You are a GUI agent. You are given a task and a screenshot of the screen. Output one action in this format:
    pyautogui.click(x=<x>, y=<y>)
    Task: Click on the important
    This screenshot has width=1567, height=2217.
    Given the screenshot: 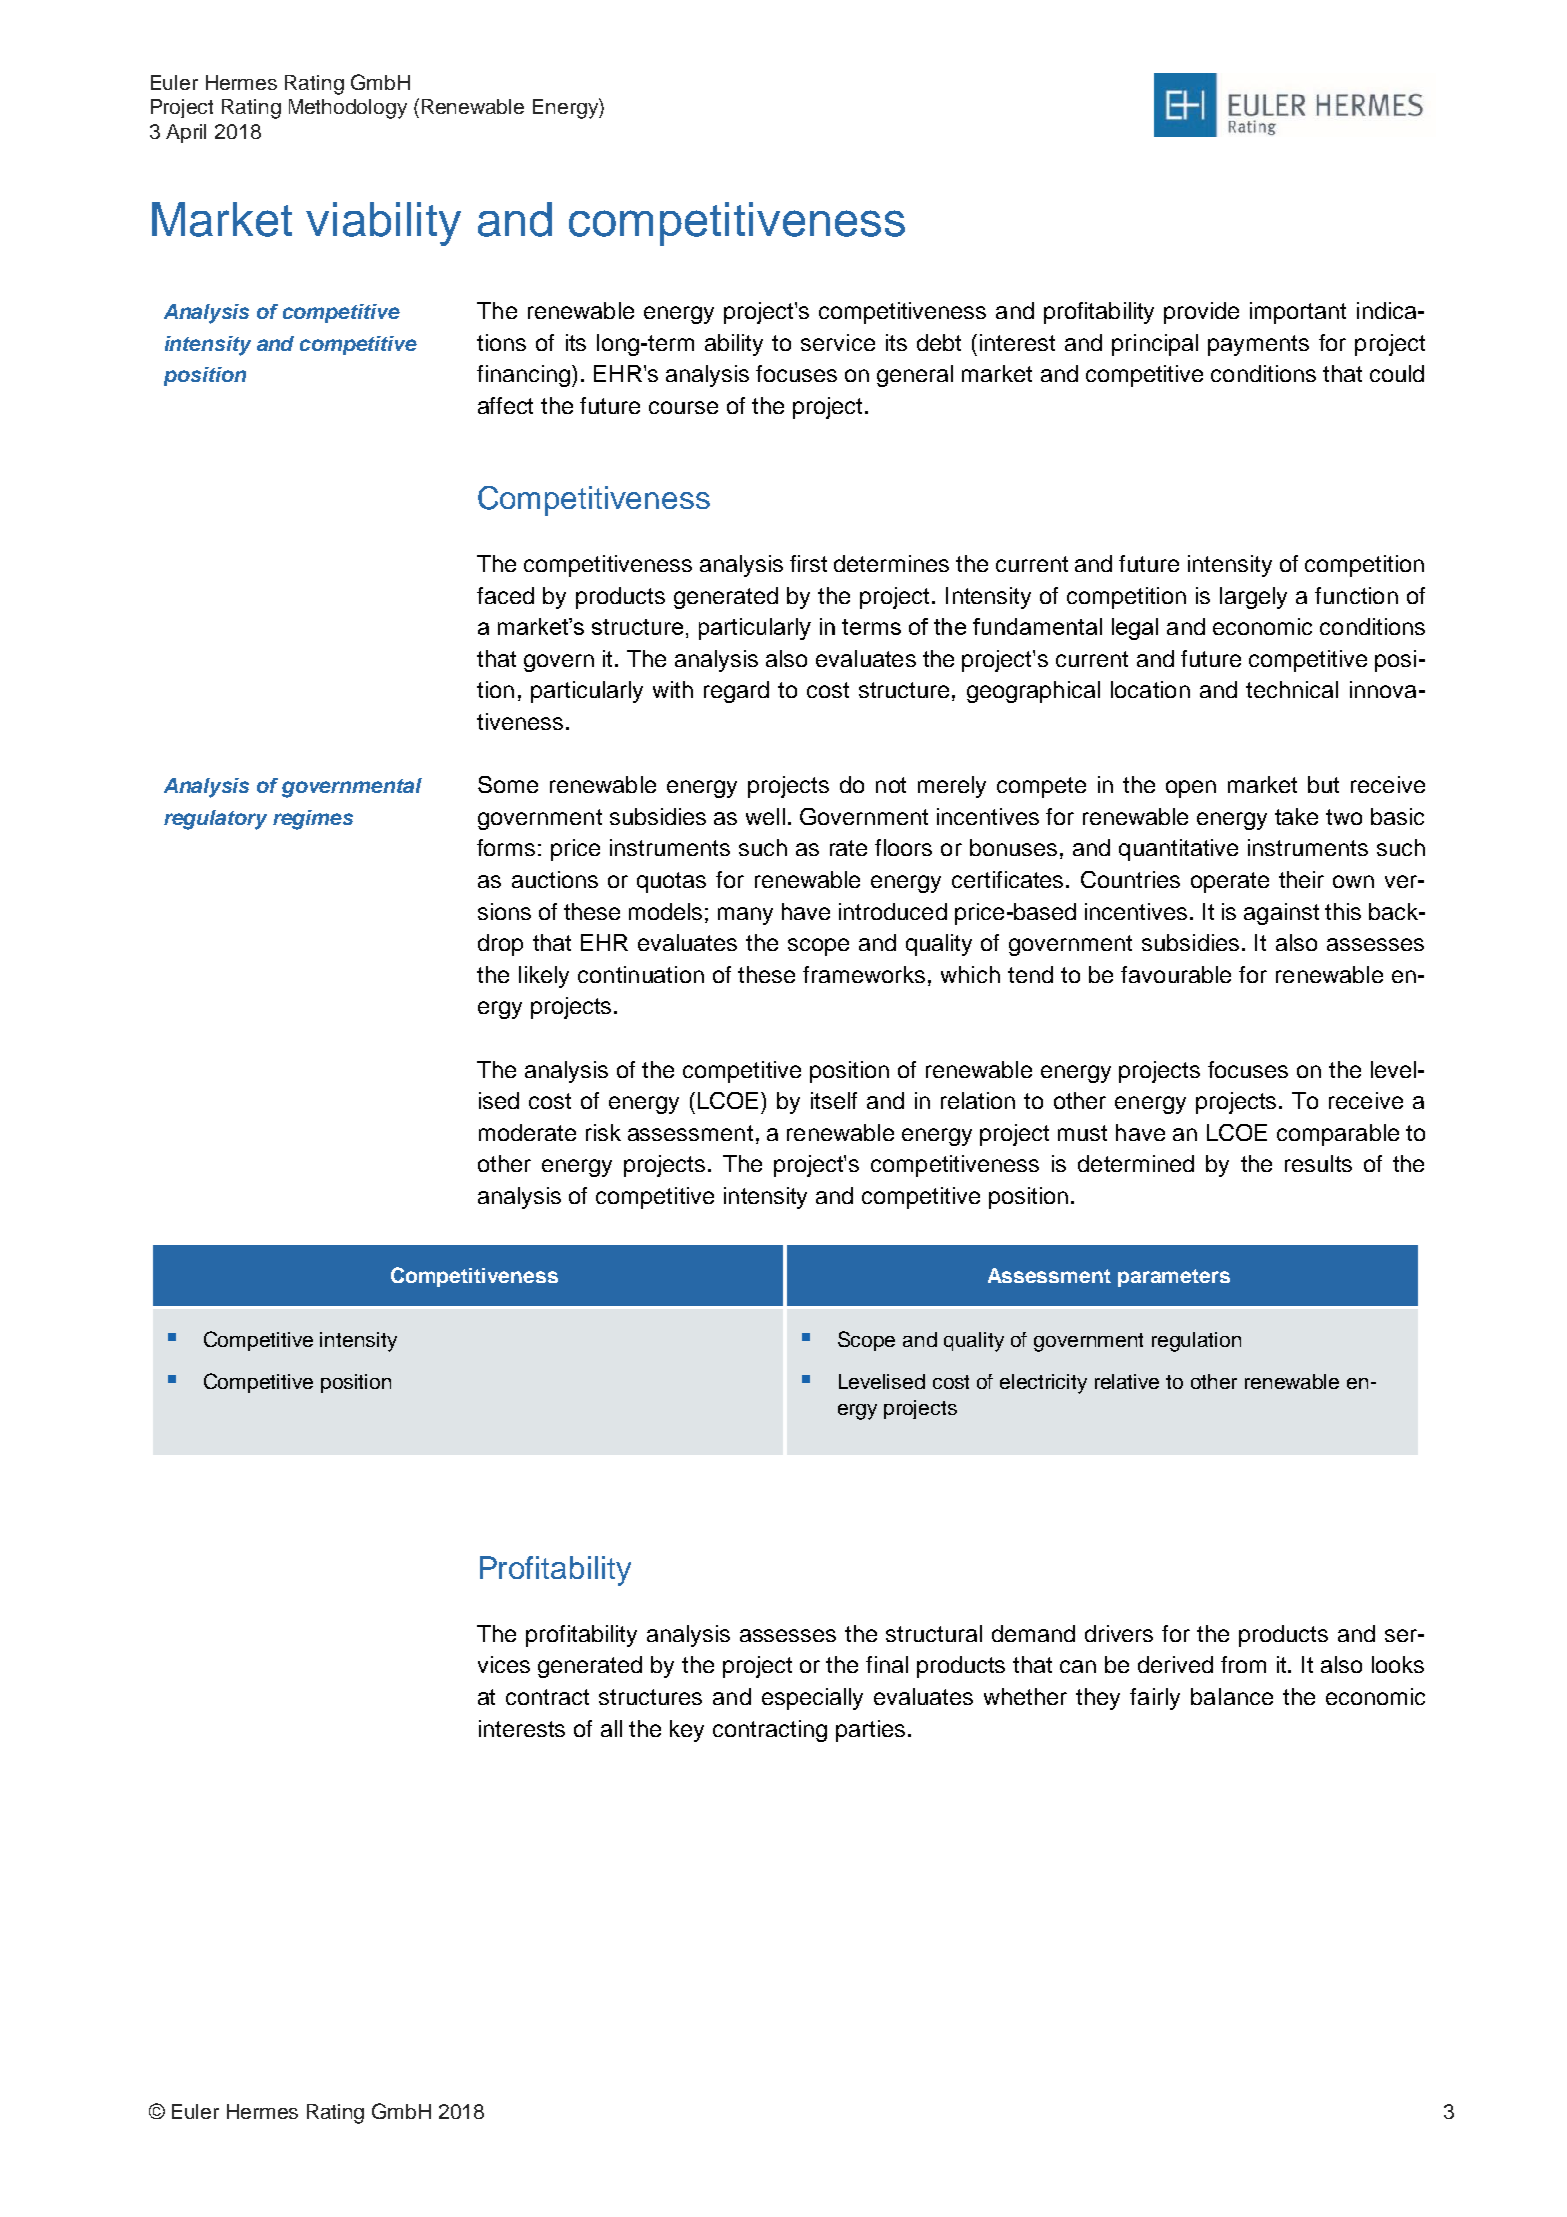 What is the action you would take?
    pyautogui.click(x=1298, y=313)
